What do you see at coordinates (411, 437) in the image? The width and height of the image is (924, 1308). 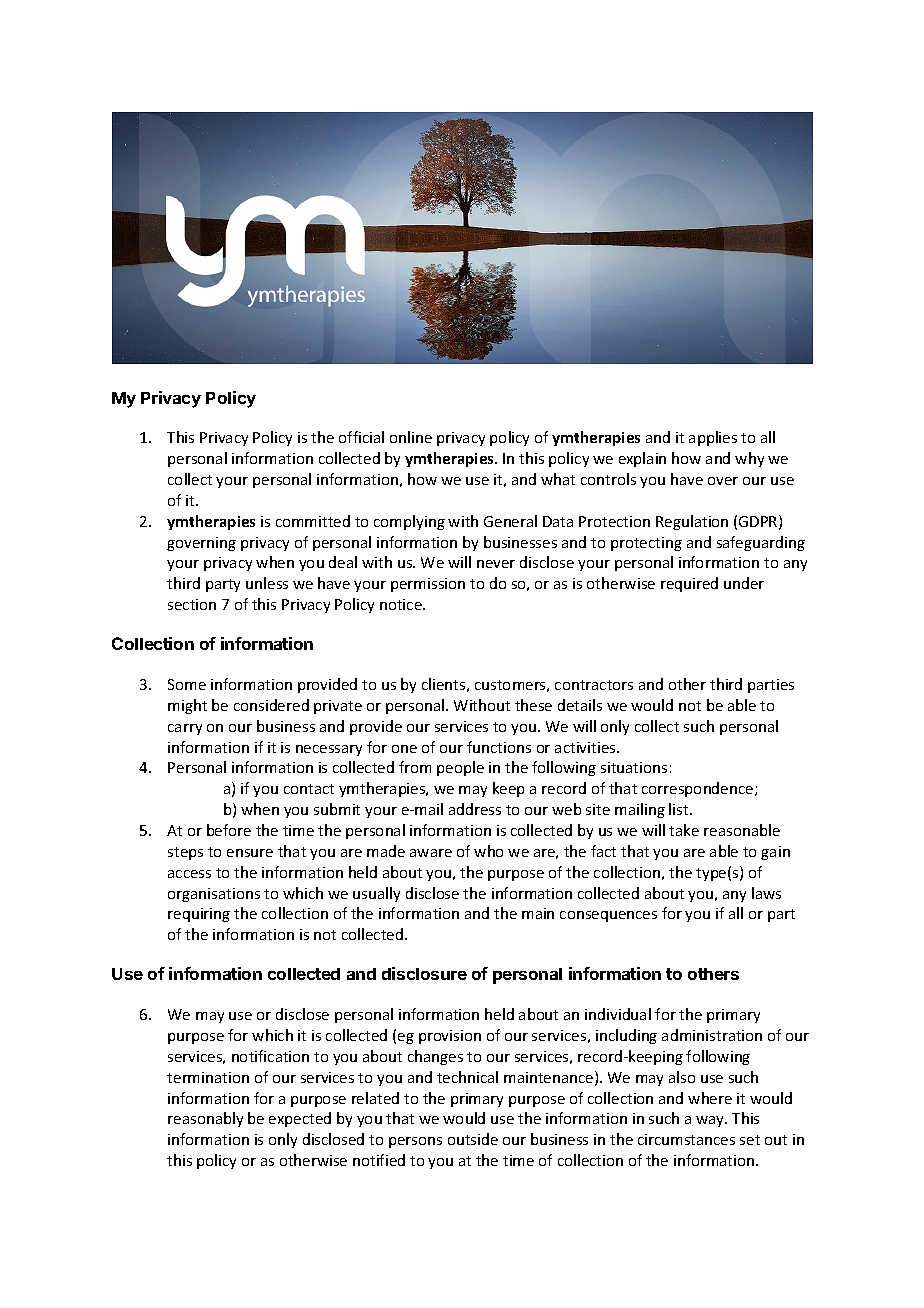 I see `online` at bounding box center [411, 437].
